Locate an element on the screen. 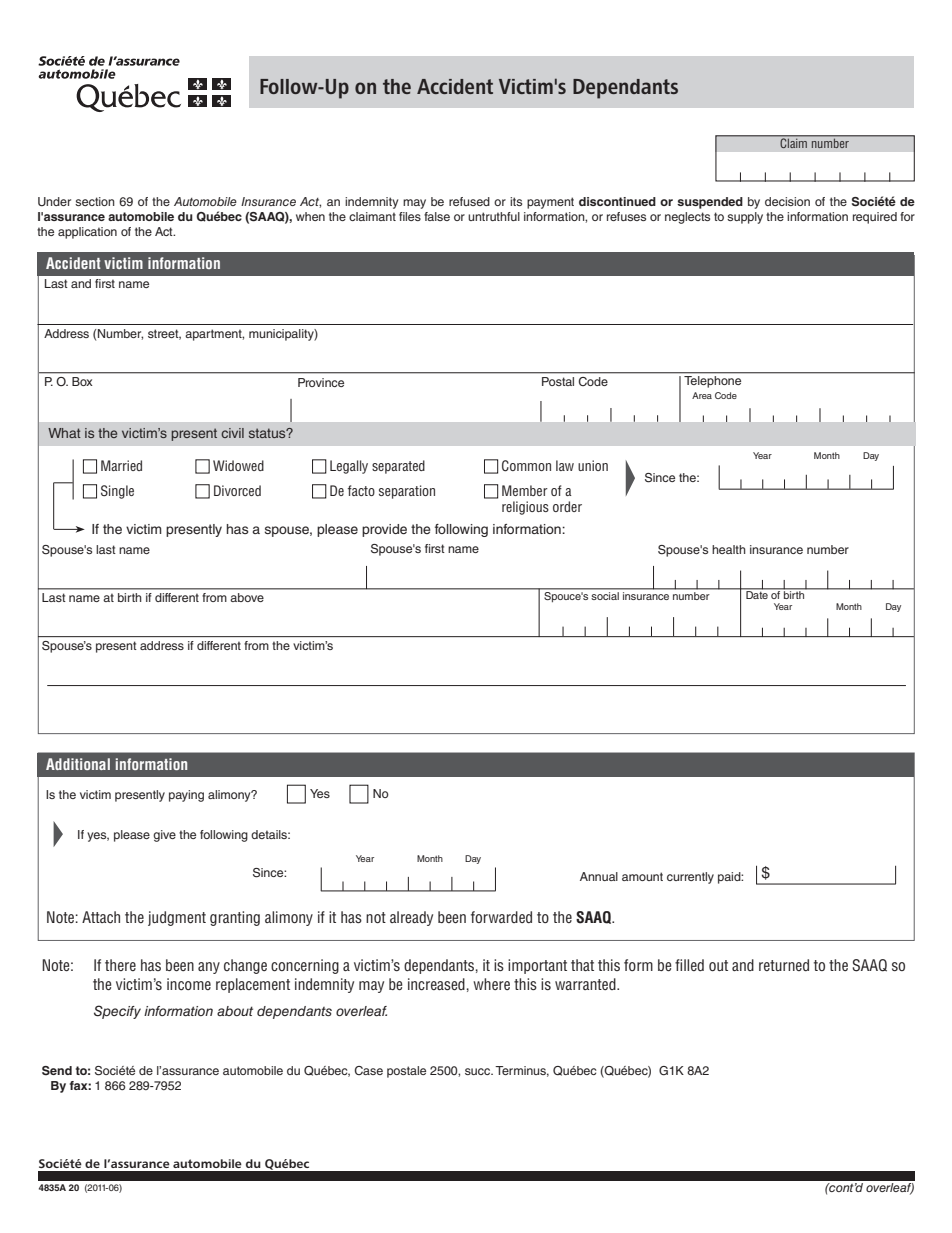  false is located at coordinates (437, 216).
